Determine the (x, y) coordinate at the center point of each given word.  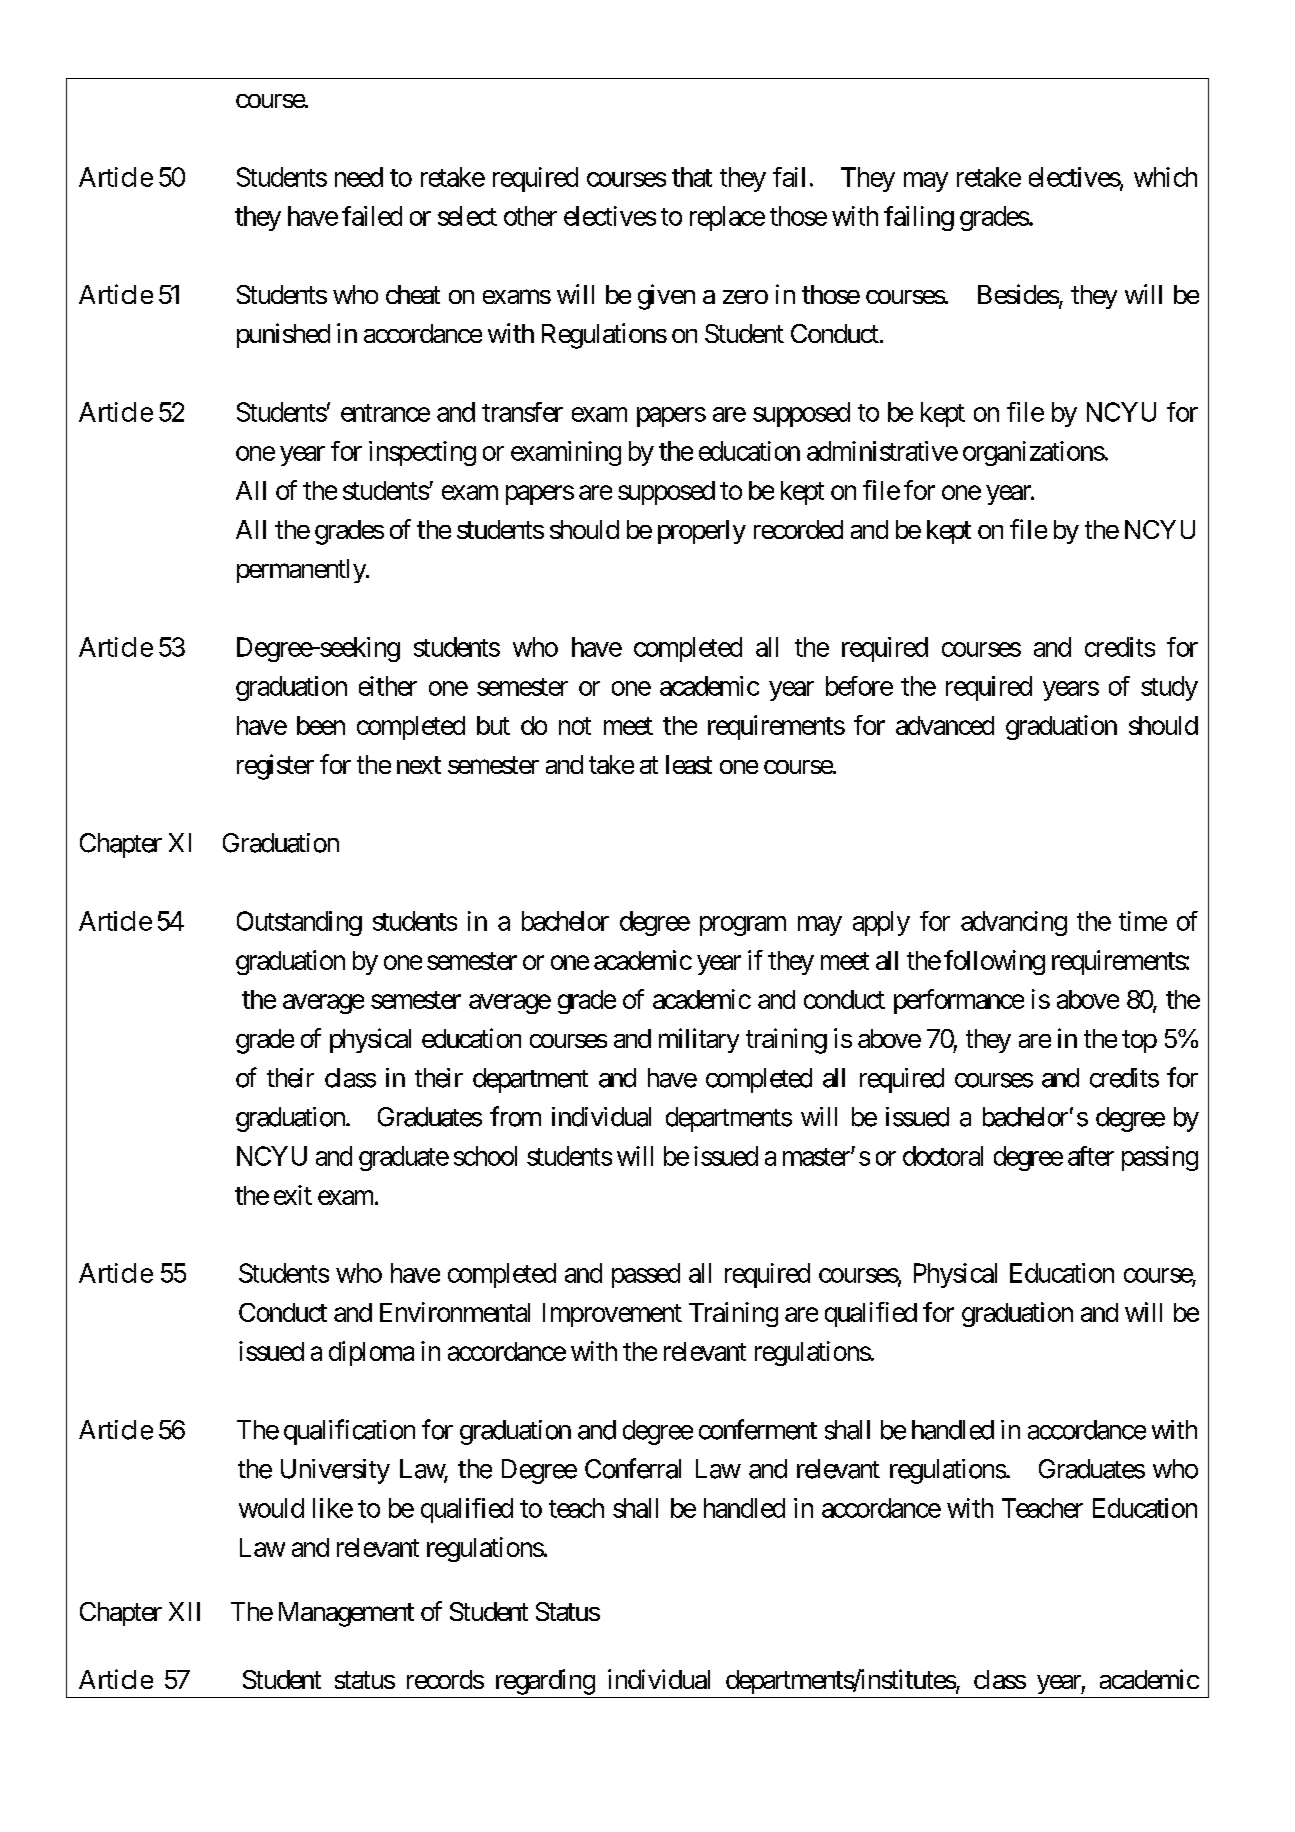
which (1165, 177)
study (1169, 688)
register (275, 767)
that (692, 177)
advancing (1014, 923)
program (743, 926)
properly (702, 532)
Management (346, 1614)
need (359, 177)
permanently (302, 571)
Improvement (612, 1315)
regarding (545, 1682)
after (1091, 1156)
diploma (371, 1353)
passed (646, 1275)
